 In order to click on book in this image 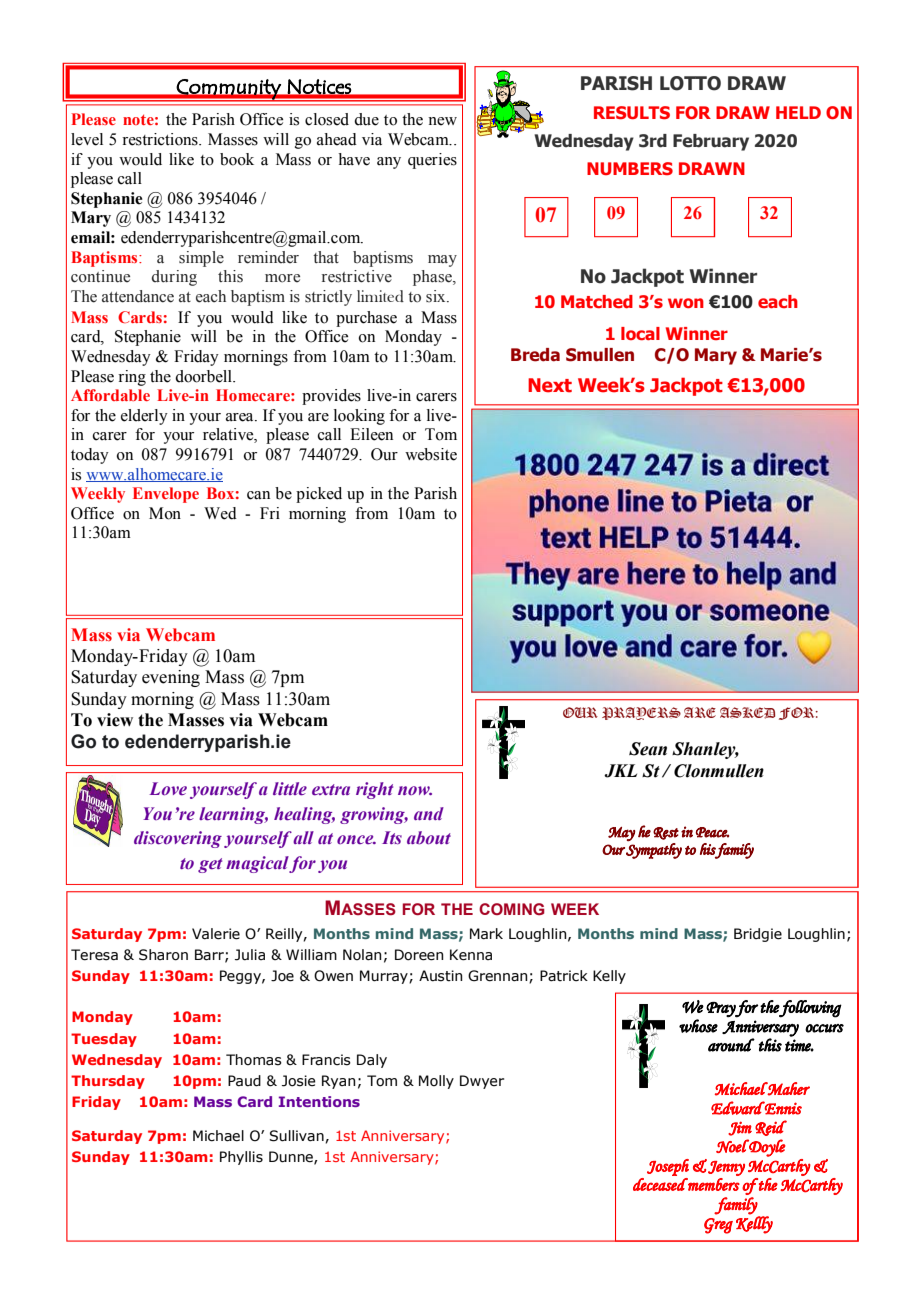, I will do `click(237, 159)`.
